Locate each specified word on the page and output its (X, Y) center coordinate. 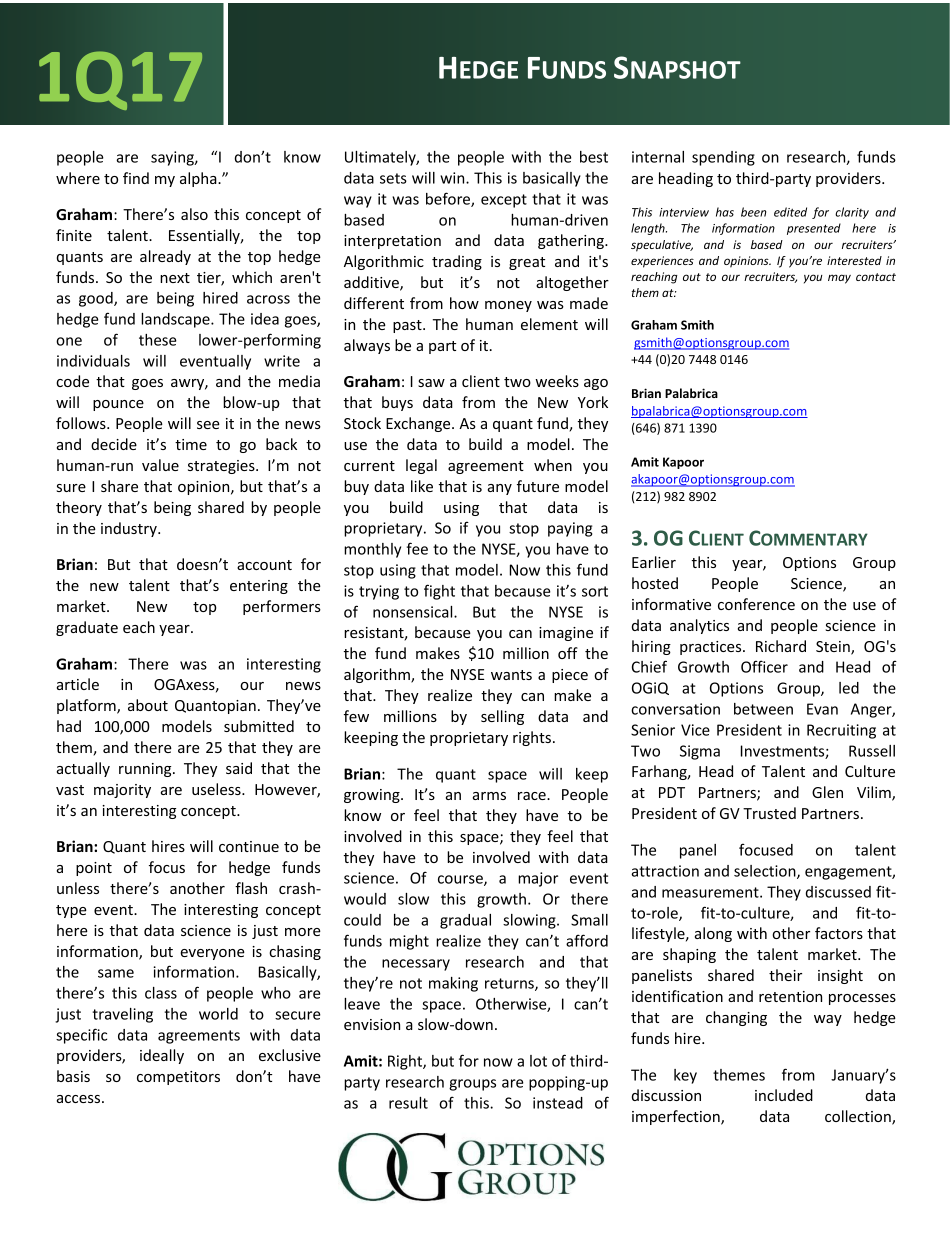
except (504, 201)
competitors (178, 1078)
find (136, 178)
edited (790, 212)
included (784, 1095)
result (408, 1103)
